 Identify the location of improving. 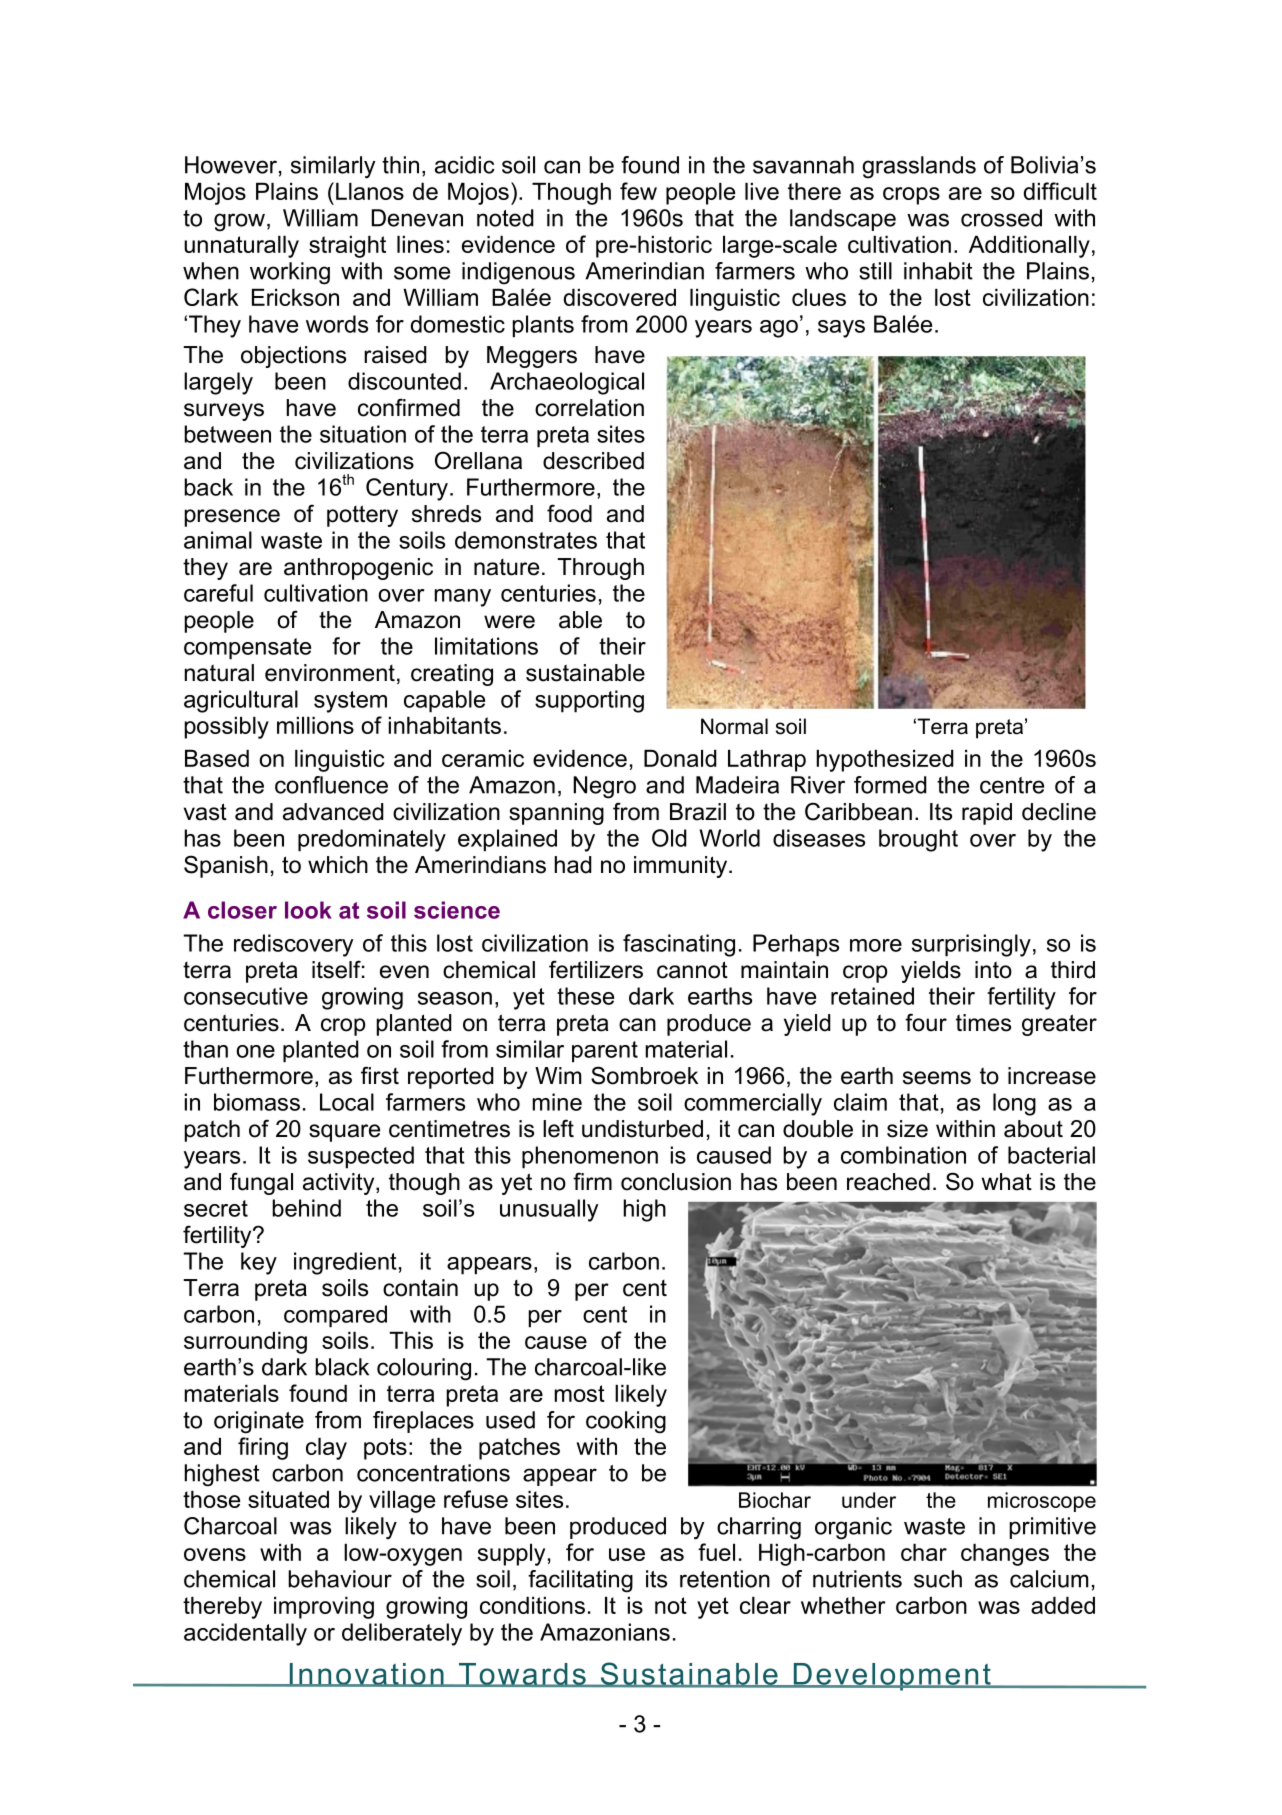
(324, 1607).
